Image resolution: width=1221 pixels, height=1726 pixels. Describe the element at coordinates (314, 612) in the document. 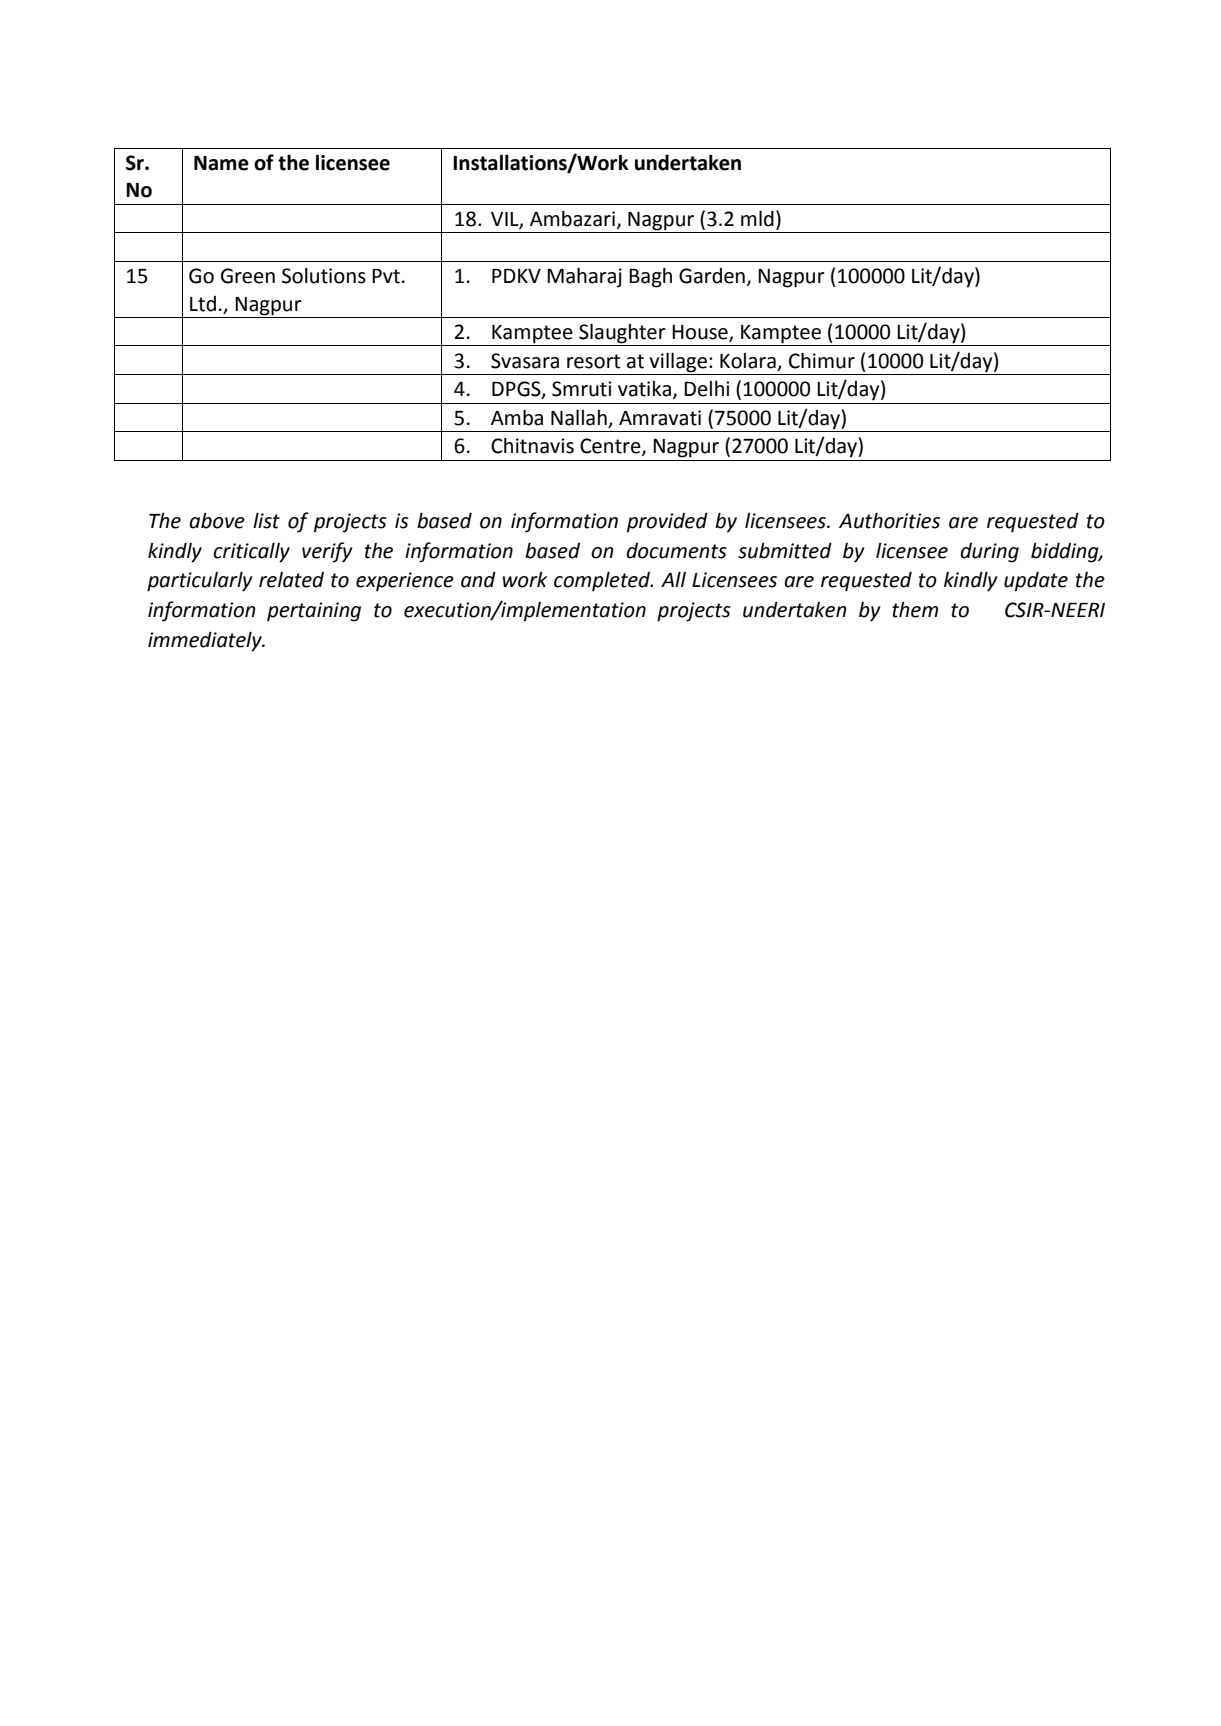

I see `pertaining` at that location.
